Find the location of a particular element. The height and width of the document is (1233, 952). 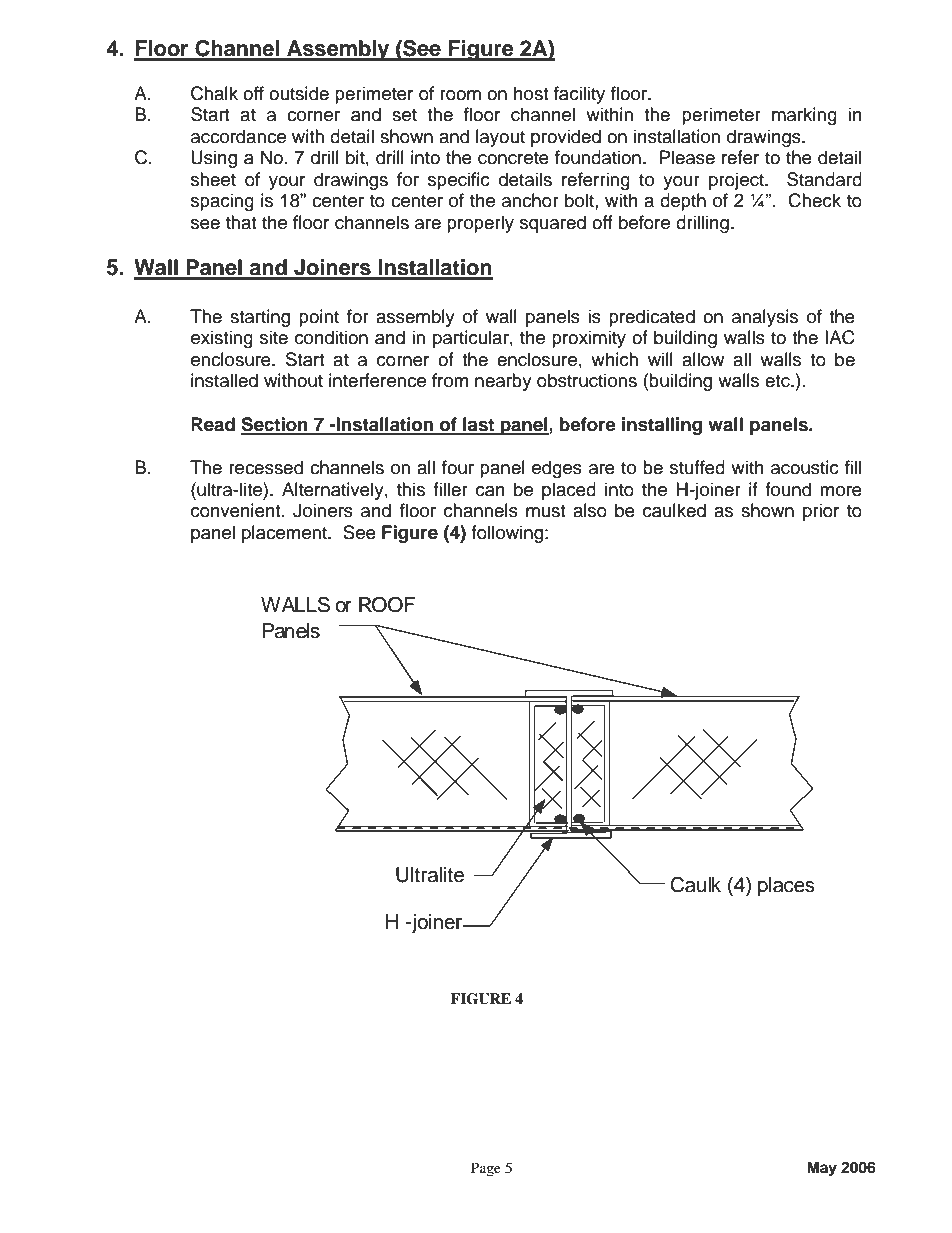

also is located at coordinates (590, 510).
